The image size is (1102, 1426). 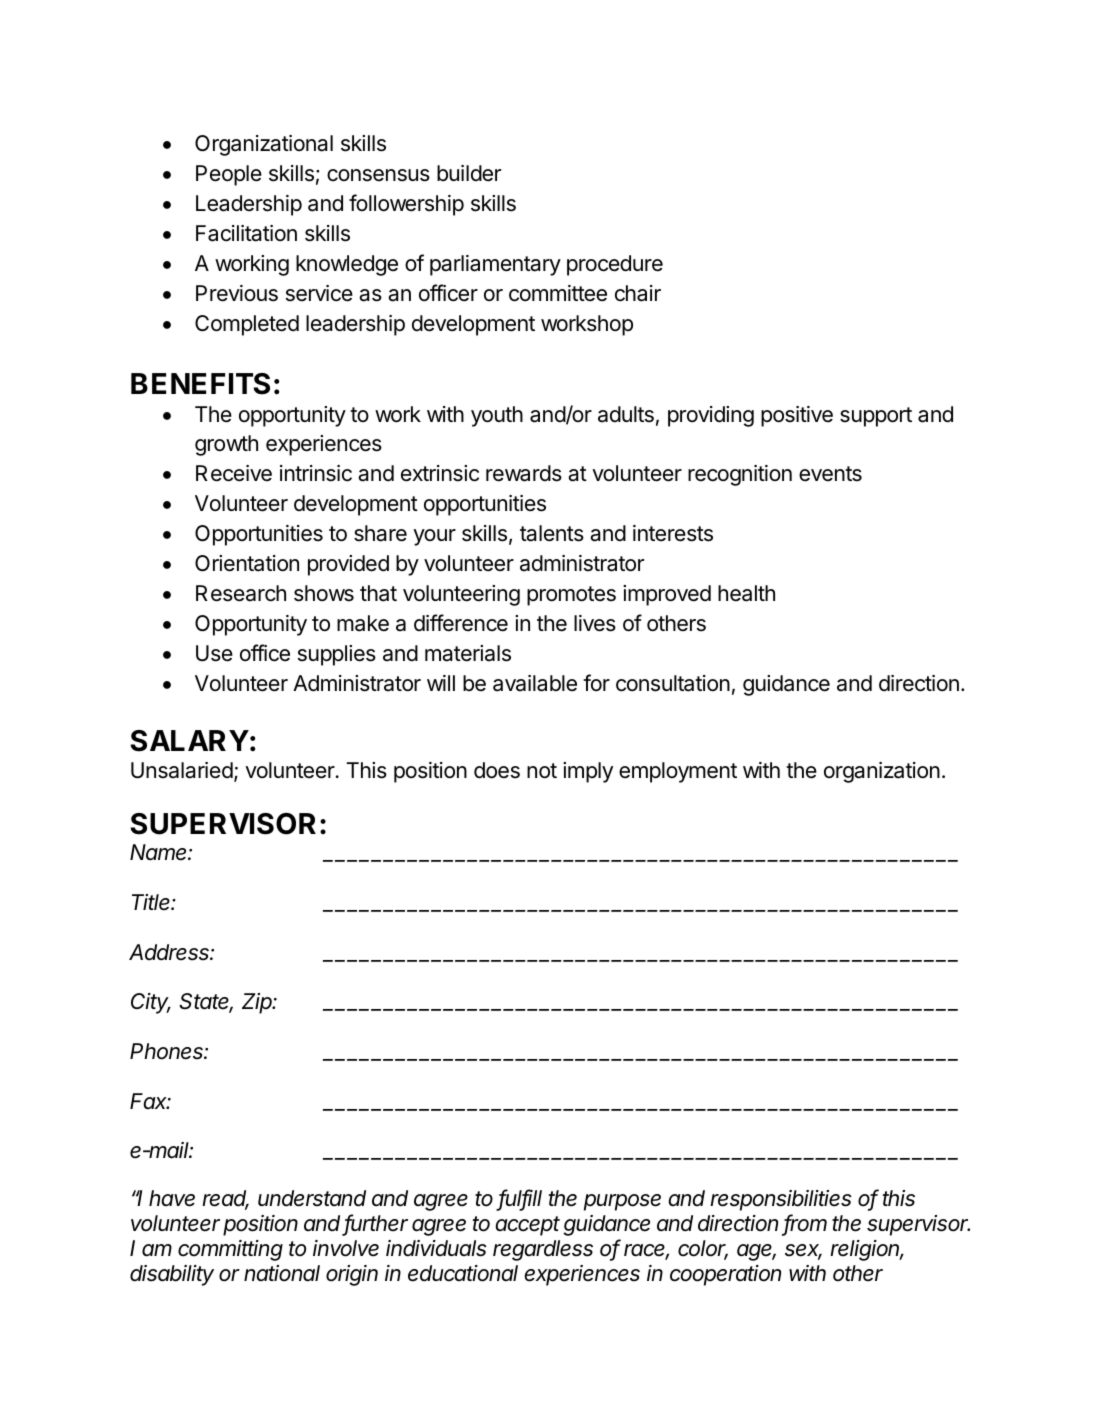 I want to click on SALARY, so click(x=189, y=741).
